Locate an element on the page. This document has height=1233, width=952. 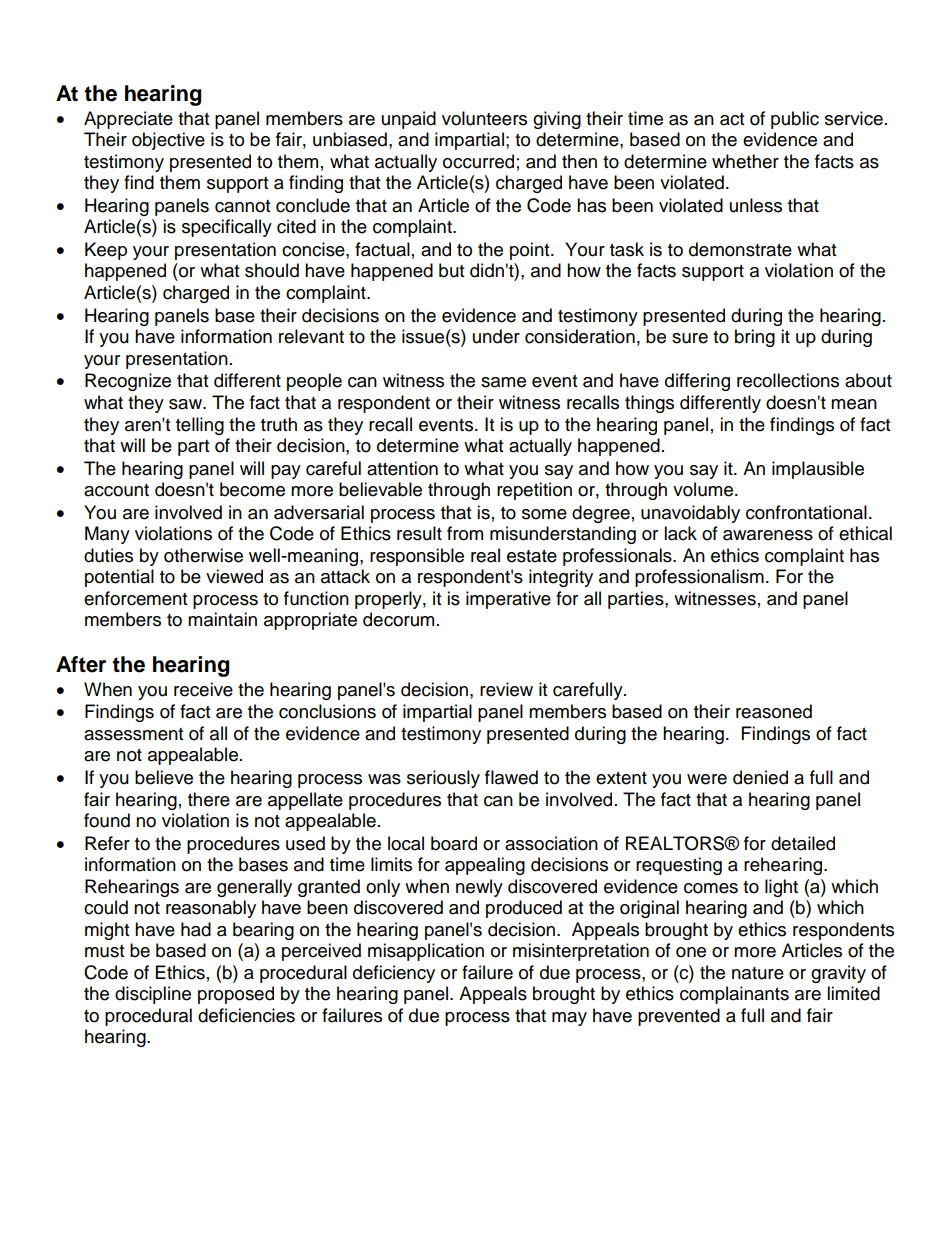
receive is located at coordinates (203, 689).
